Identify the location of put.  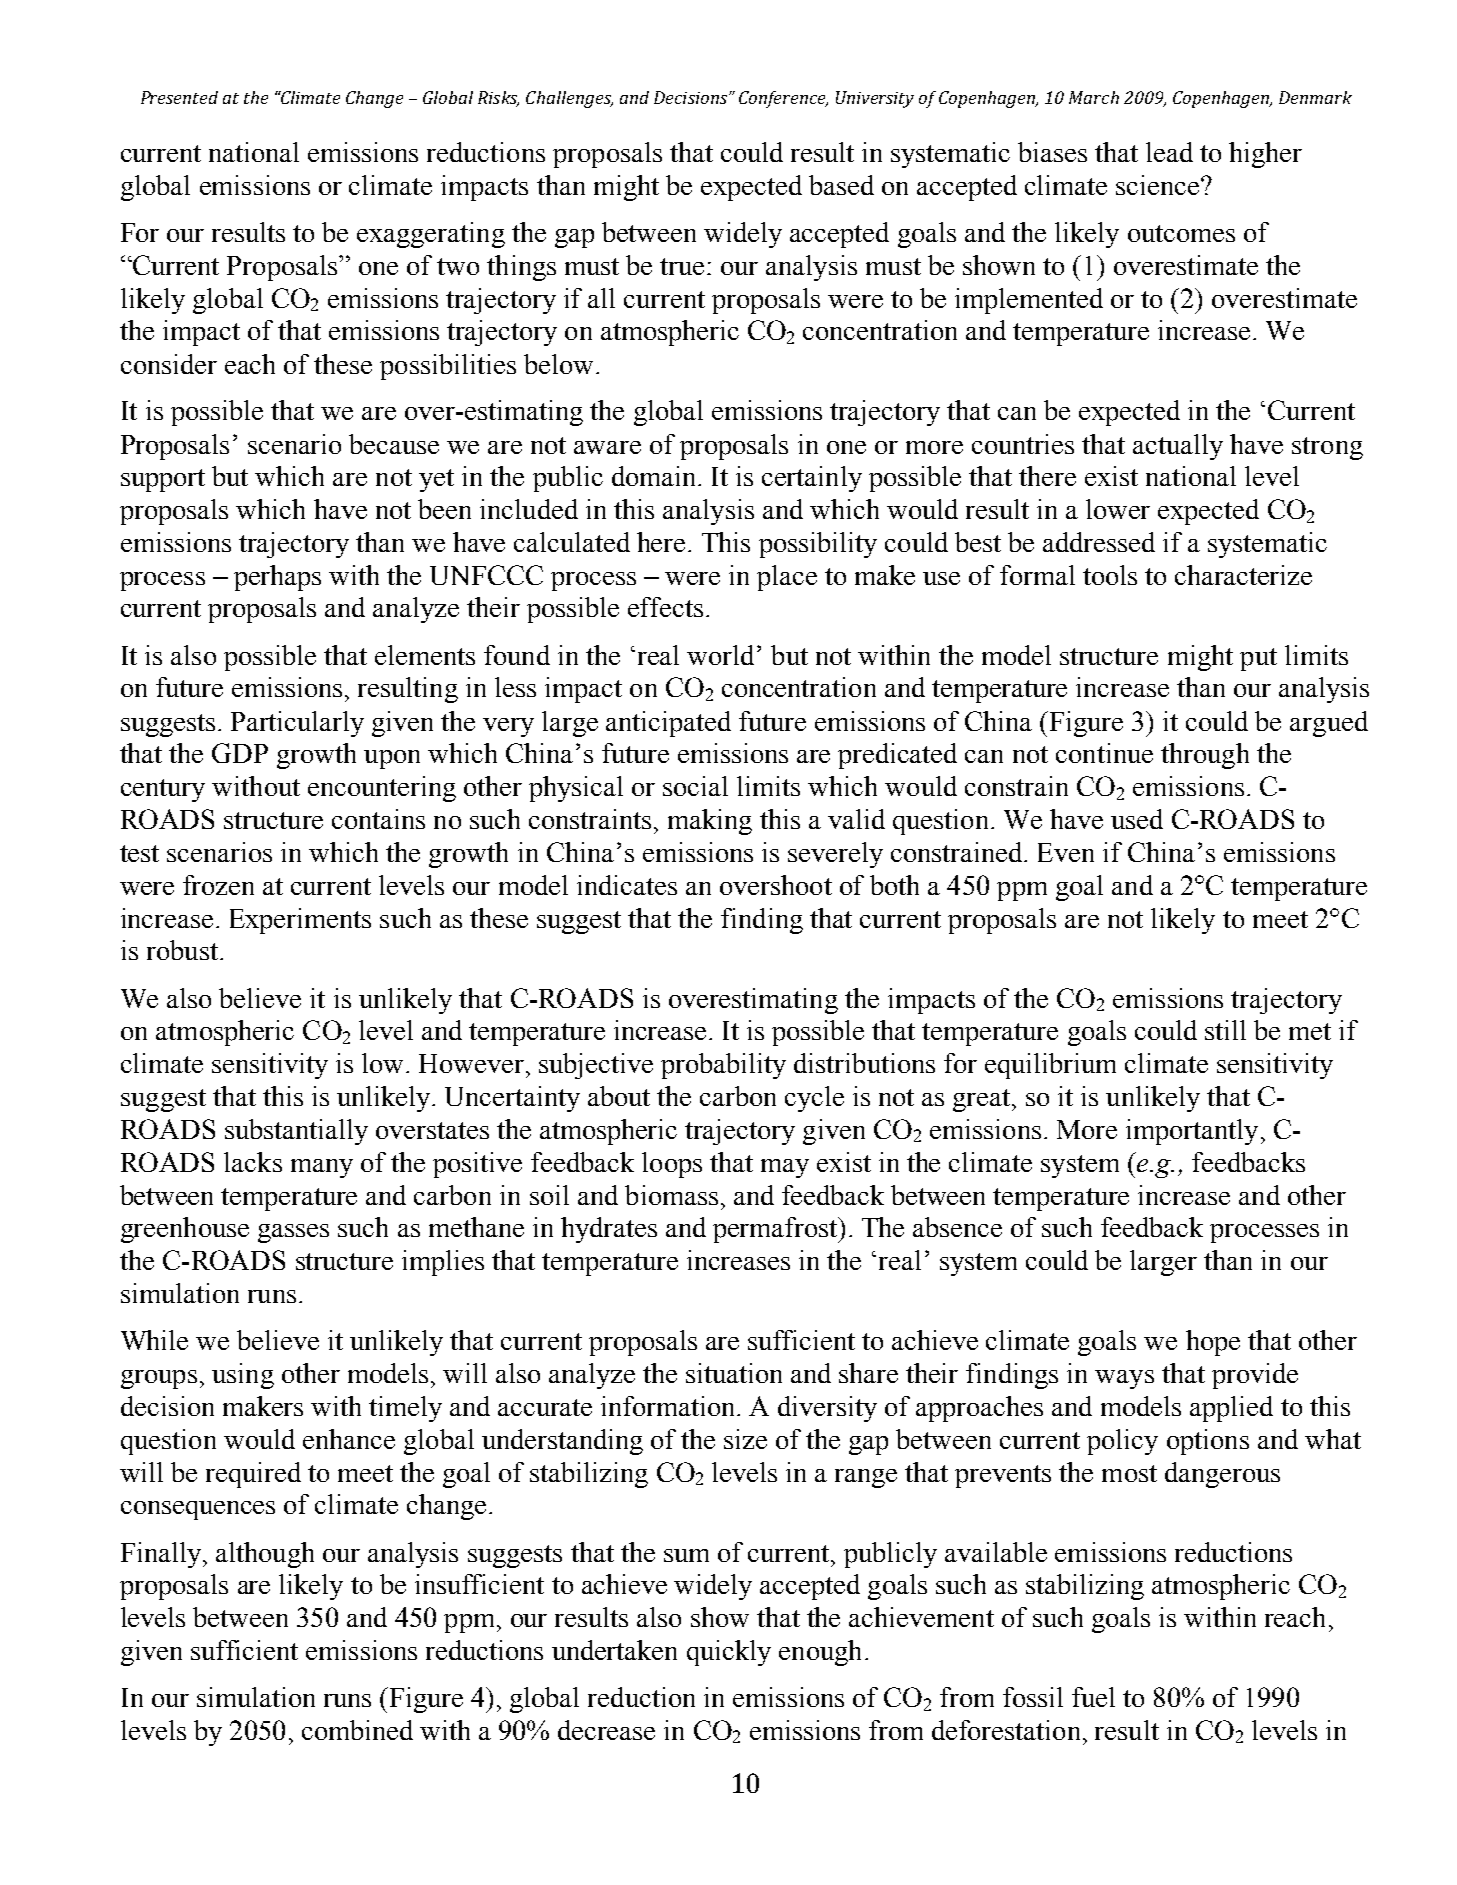
(1258, 659).
